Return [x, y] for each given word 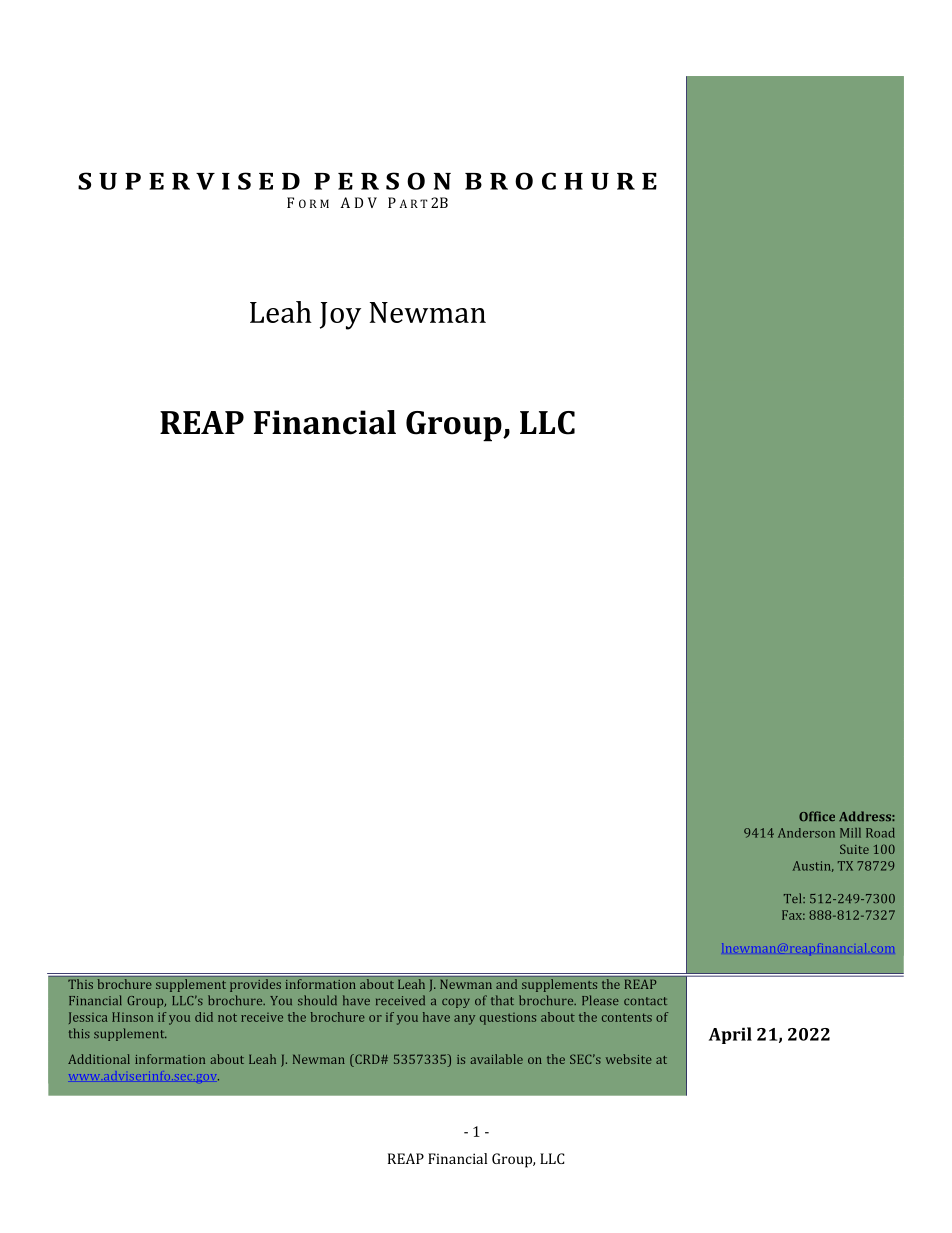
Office [817, 816]
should [317, 1000]
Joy [340, 316]
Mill [850, 833]
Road [880, 833]
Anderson [806, 833]
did [204, 1017]
